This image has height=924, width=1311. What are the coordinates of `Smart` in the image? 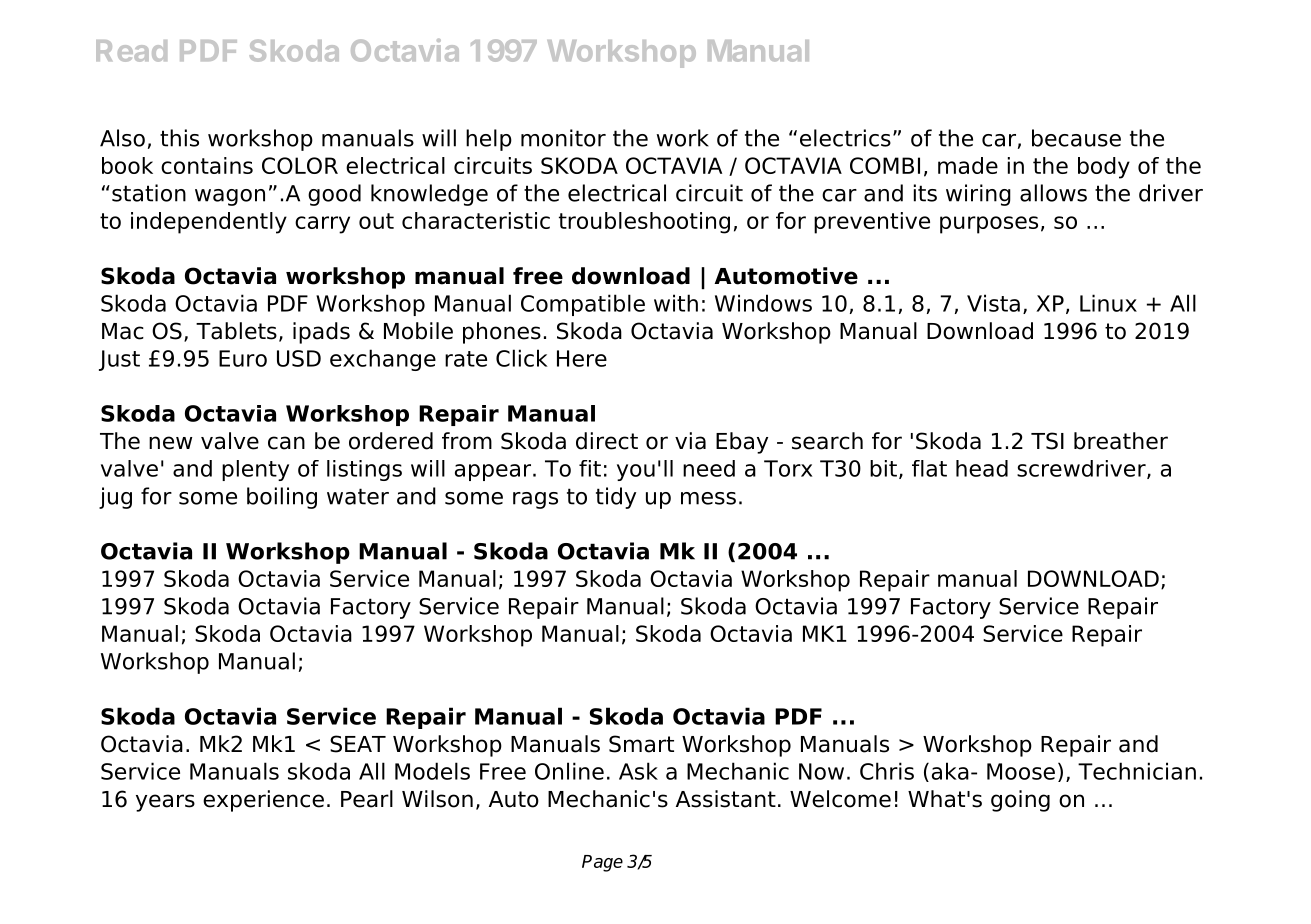 It's located at (641, 744).
